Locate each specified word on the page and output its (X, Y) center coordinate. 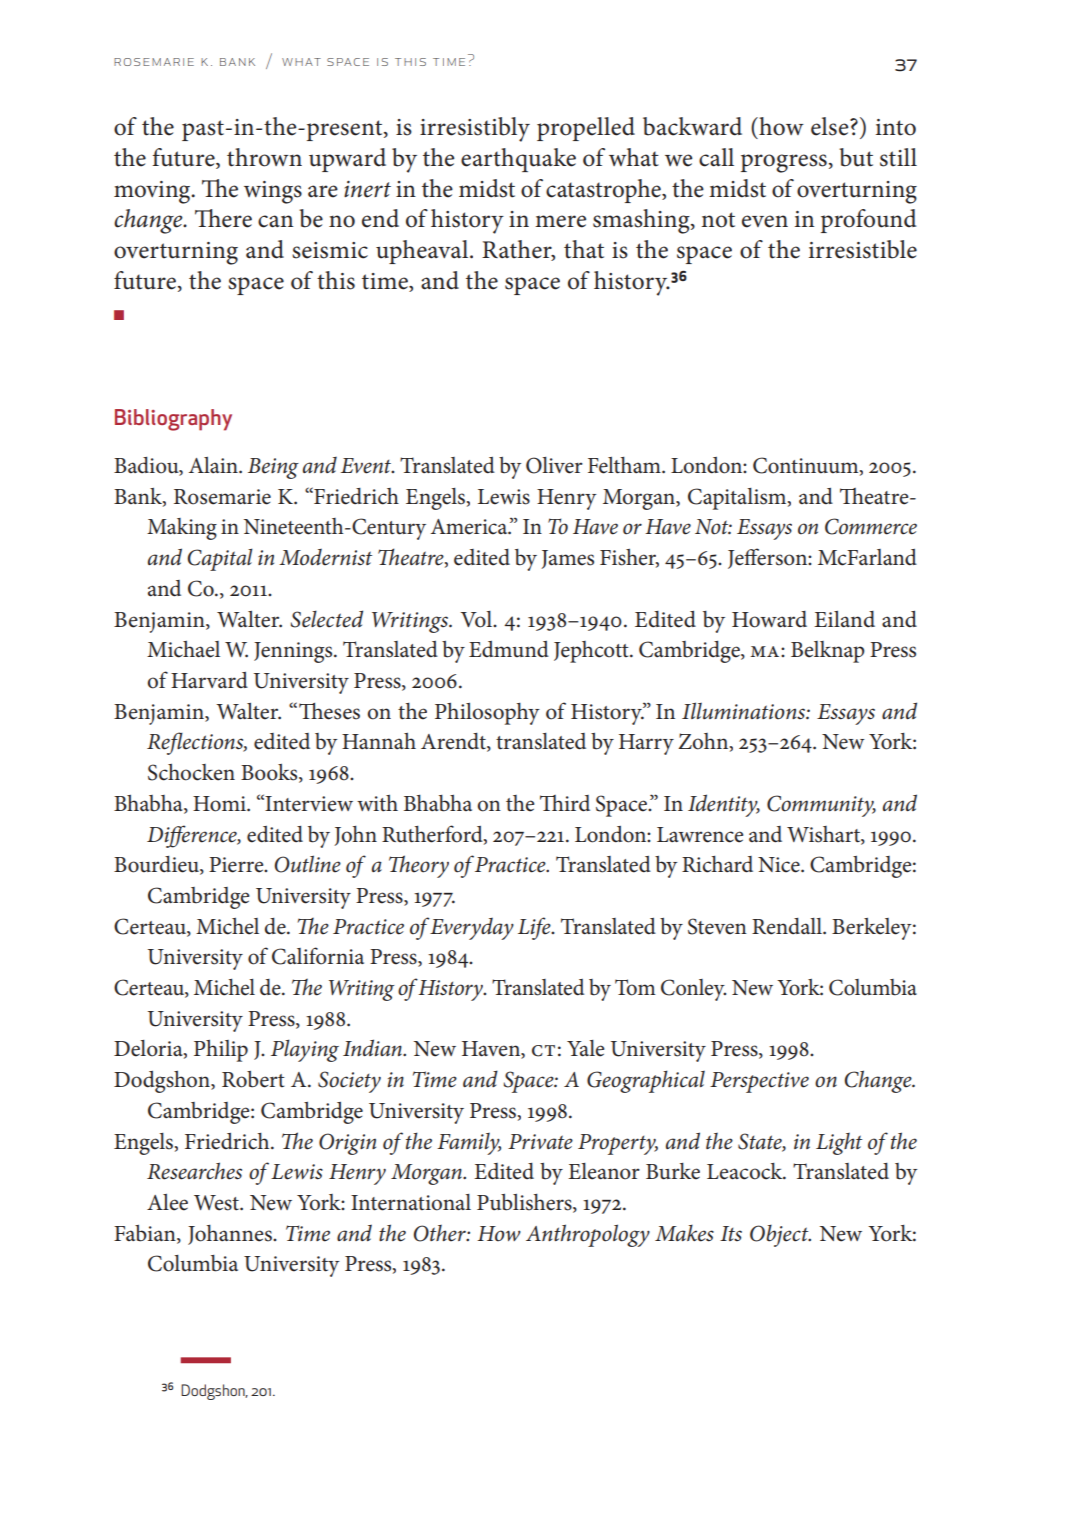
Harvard (209, 680)
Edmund (509, 649)
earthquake (518, 160)
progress (784, 163)
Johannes (231, 1235)
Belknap (827, 652)
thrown (264, 157)
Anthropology (588, 1235)
